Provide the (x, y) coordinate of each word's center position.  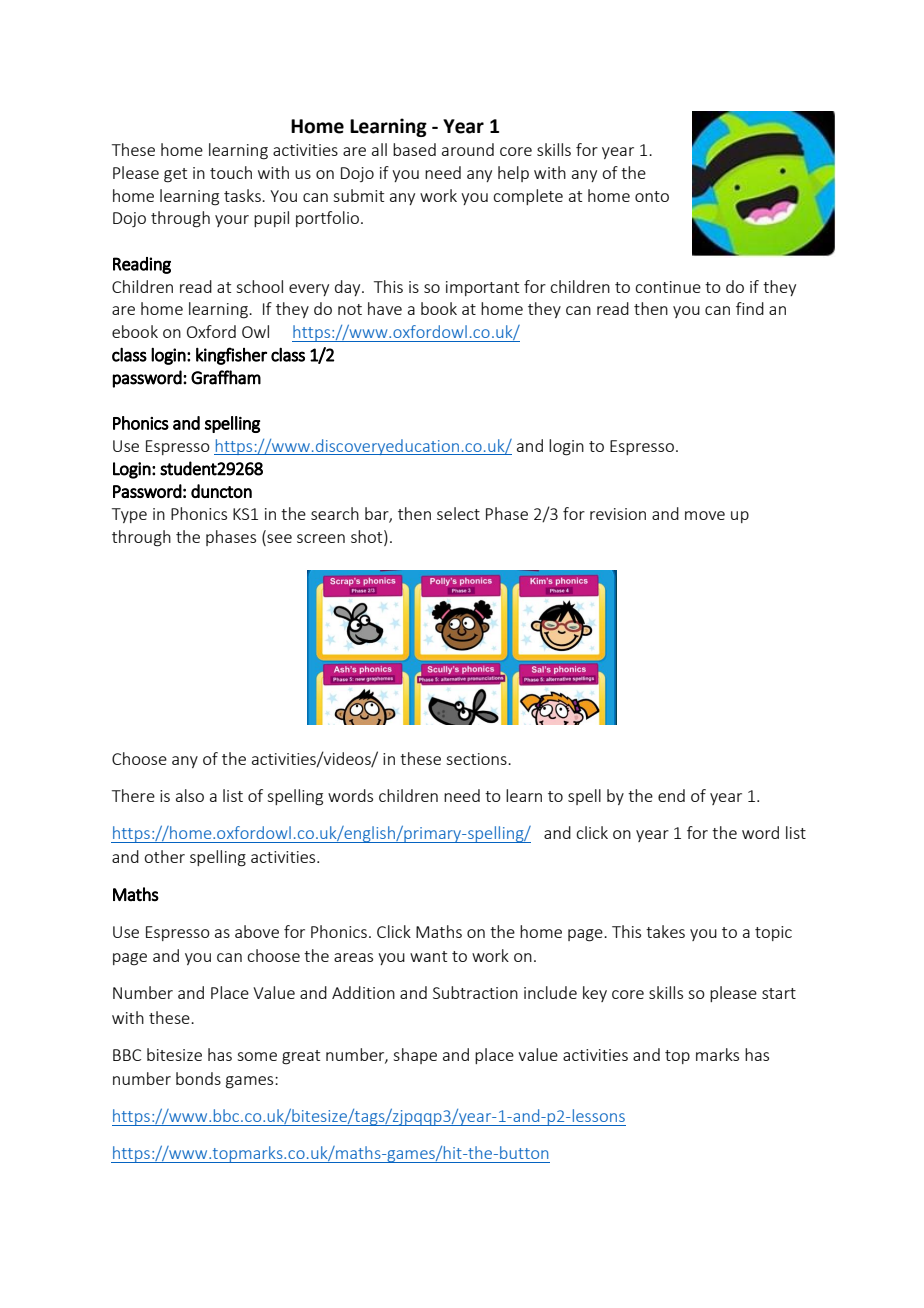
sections (477, 759)
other (164, 856)
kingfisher (231, 356)
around (468, 149)
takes (665, 931)
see (278, 540)
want (428, 956)
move (705, 515)
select (458, 513)
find (750, 308)
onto (652, 196)
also (190, 795)
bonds (198, 1078)
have (385, 308)
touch (231, 172)
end (671, 795)
